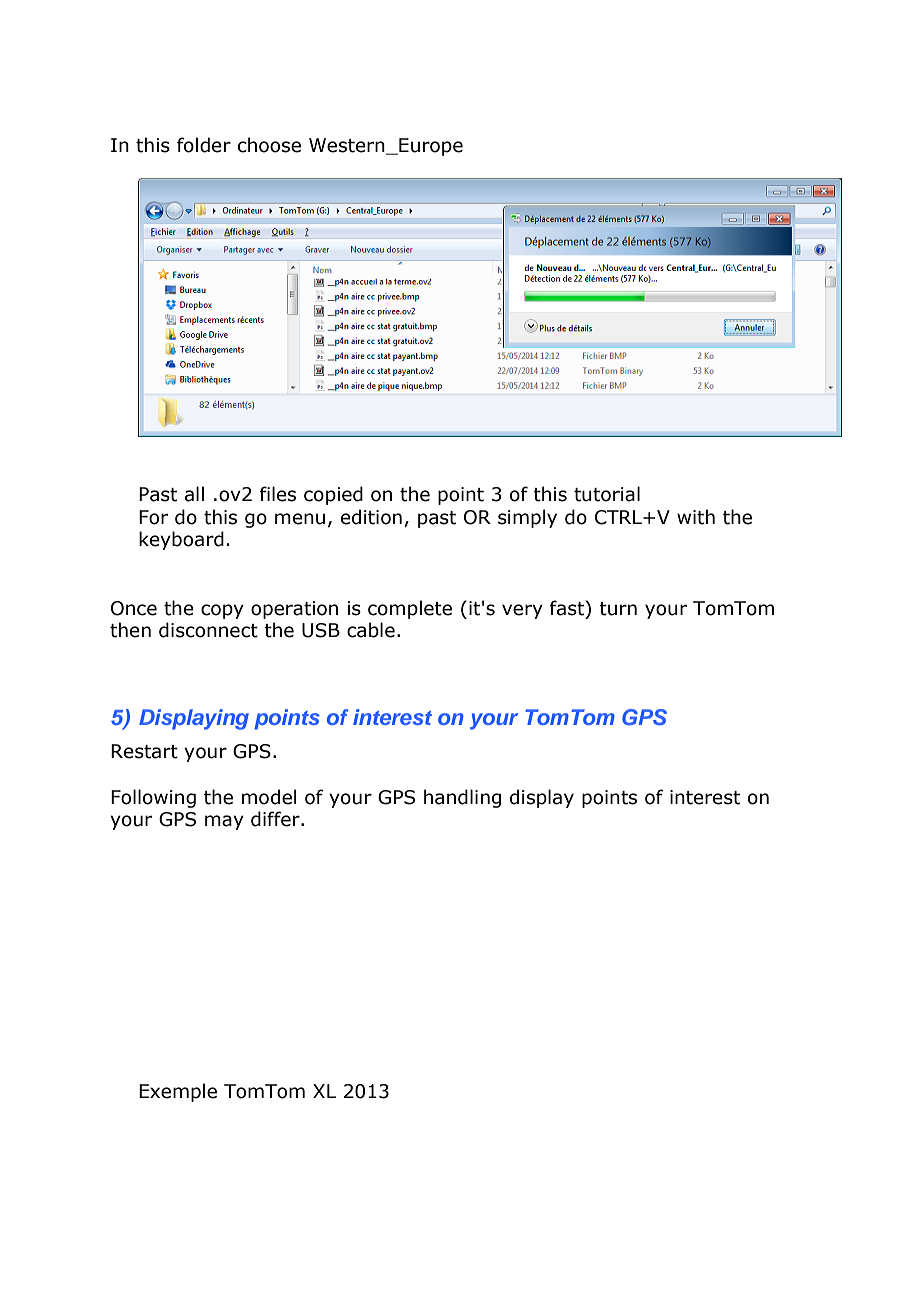 The width and height of the screenshot is (924, 1309). I want to click on turn, so click(618, 609).
